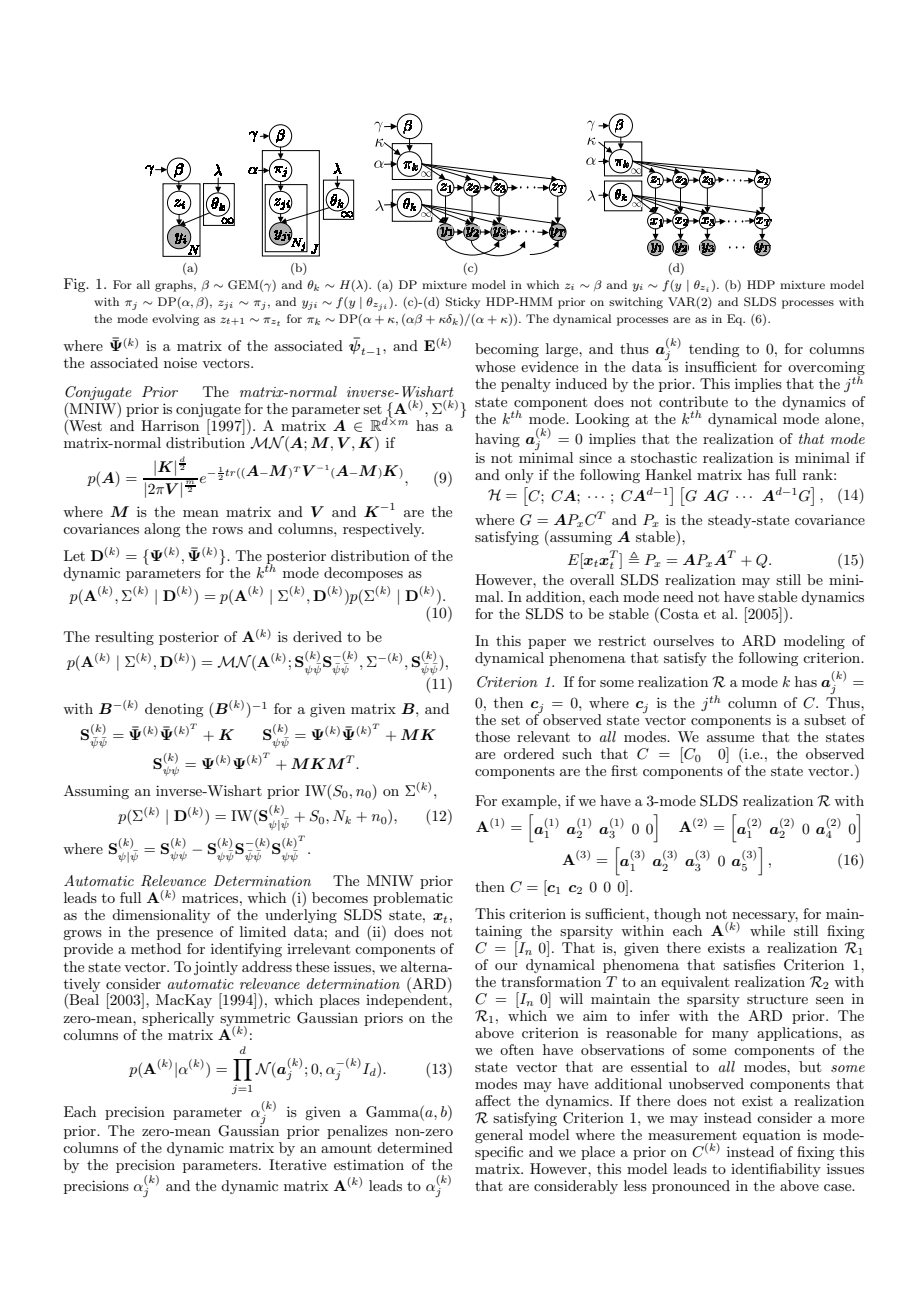 The height and width of the screenshot is (1308, 924). Describe the element at coordinates (772, 1136) in the screenshot. I see `equation` at that location.
